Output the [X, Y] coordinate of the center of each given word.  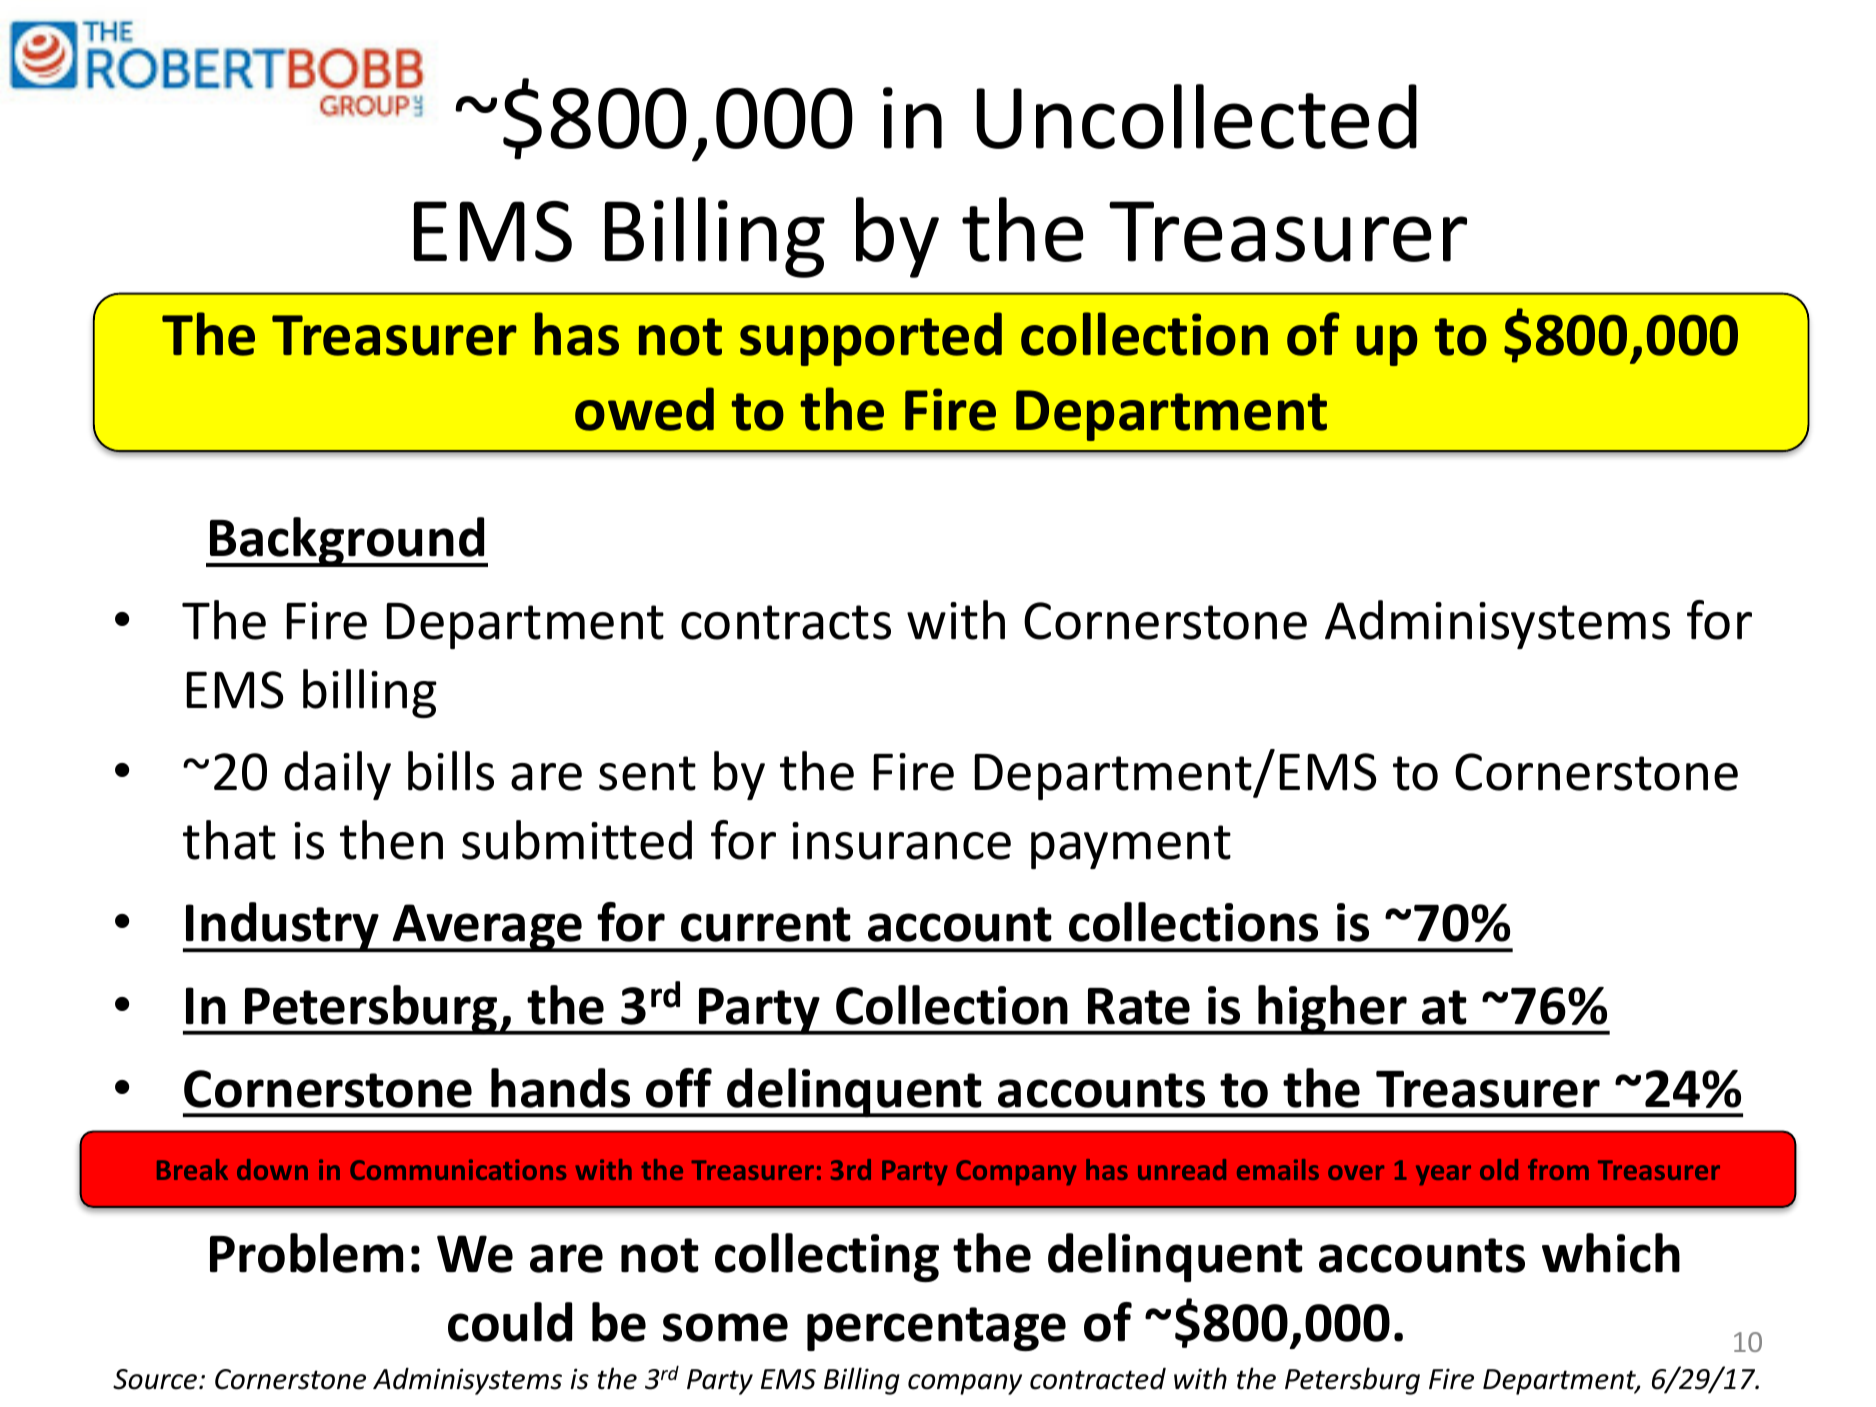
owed [644, 409]
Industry [283, 927]
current [766, 924]
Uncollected [1196, 116]
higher [1333, 1010]
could [510, 1322]
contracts [786, 622]
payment [1131, 847]
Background [347, 542]
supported [871, 339]
